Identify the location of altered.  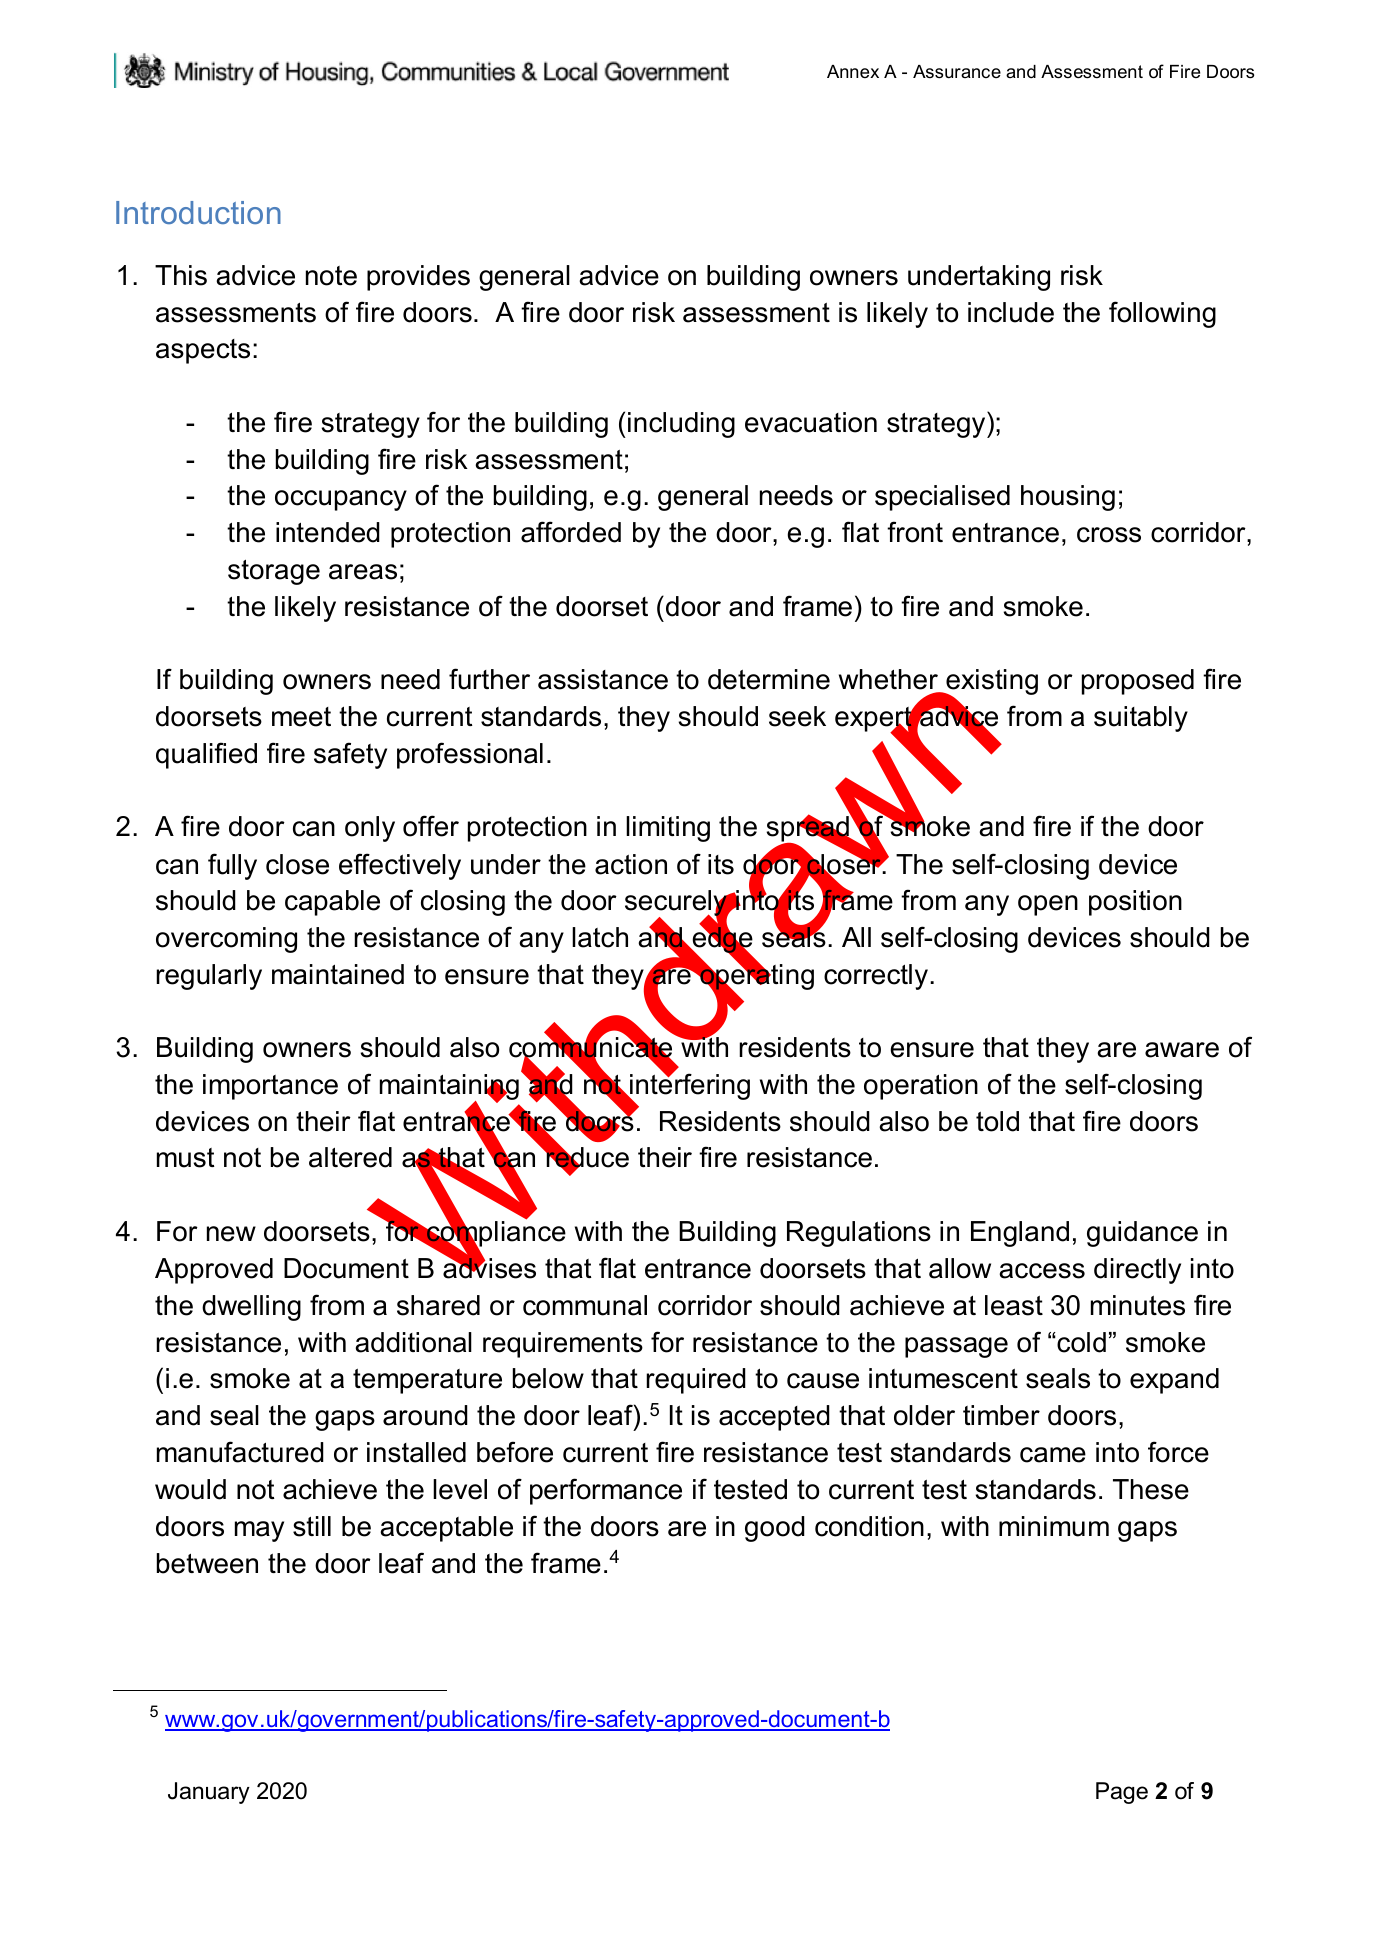
(350, 1157).
